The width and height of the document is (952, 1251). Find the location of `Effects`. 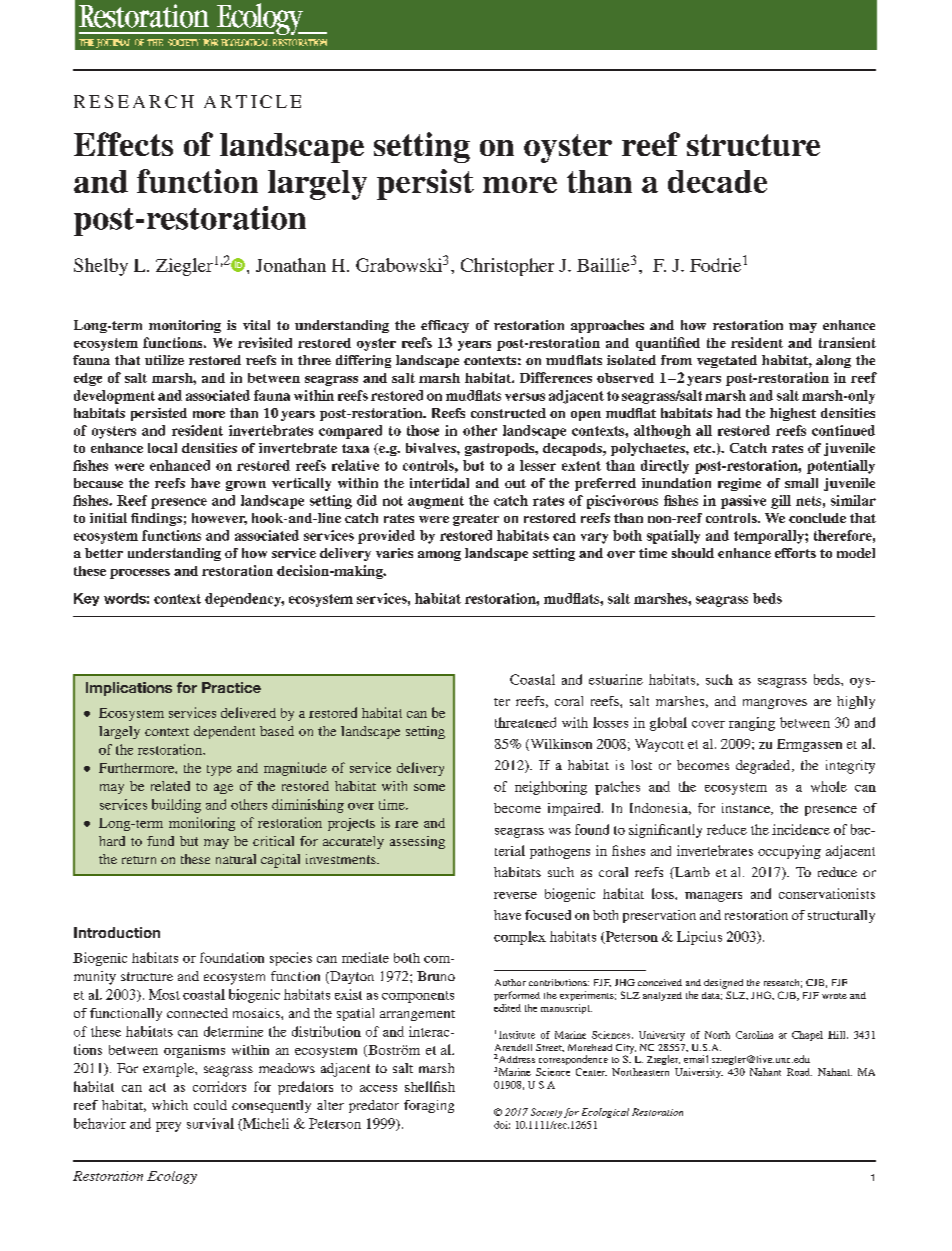

Effects is located at coordinates (123, 144).
